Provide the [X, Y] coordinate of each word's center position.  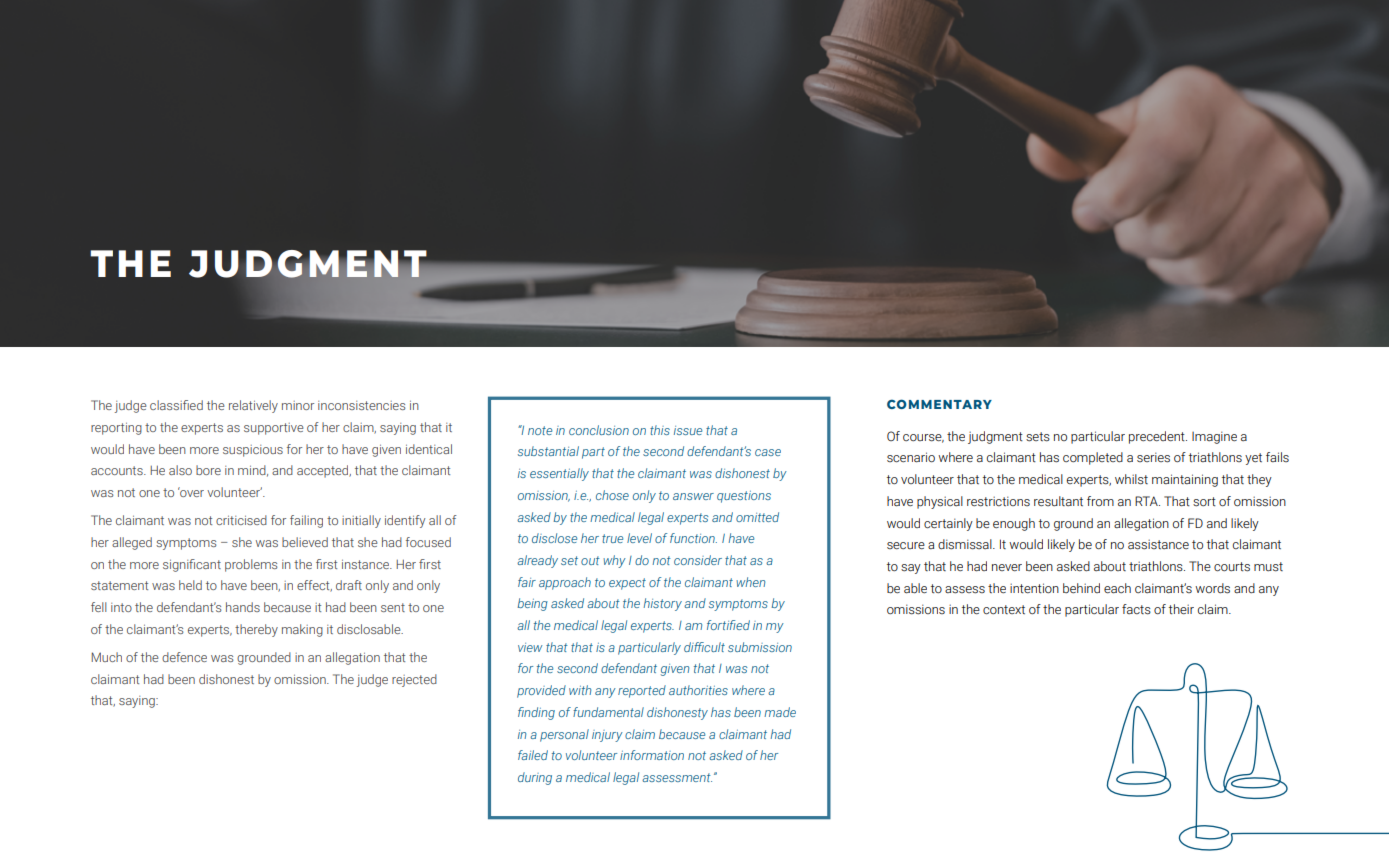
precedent [1158, 437]
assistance [1158, 544]
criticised [241, 520]
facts [1136, 609]
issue [688, 430]
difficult [704, 647]
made [780, 712]
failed [533, 755]
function [693, 538]
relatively [253, 406]
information [652, 755]
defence [184, 657]
